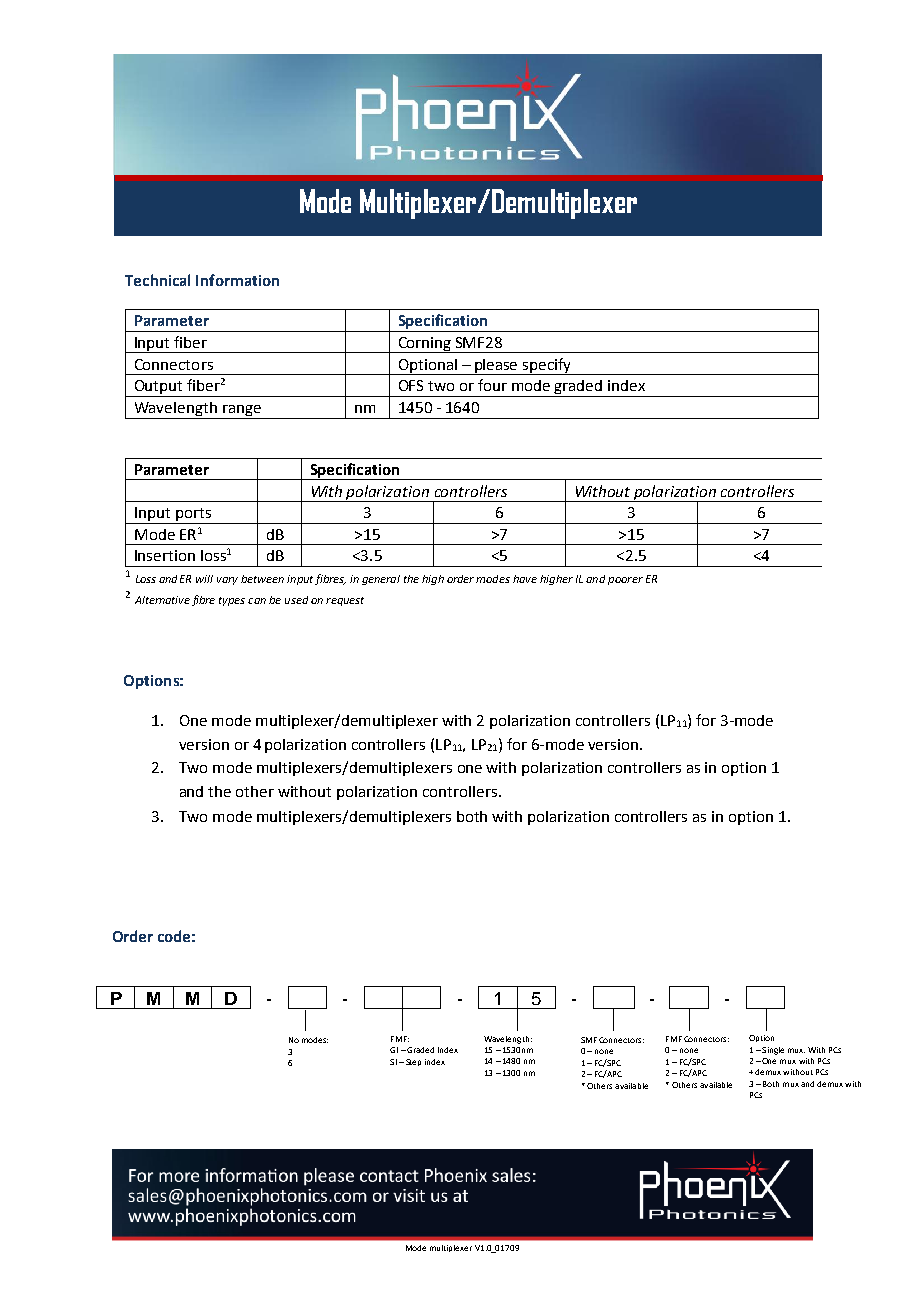 The height and width of the document is (1308, 924). What do you see at coordinates (425, 345) in the document?
I see `Corning` at bounding box center [425, 345].
